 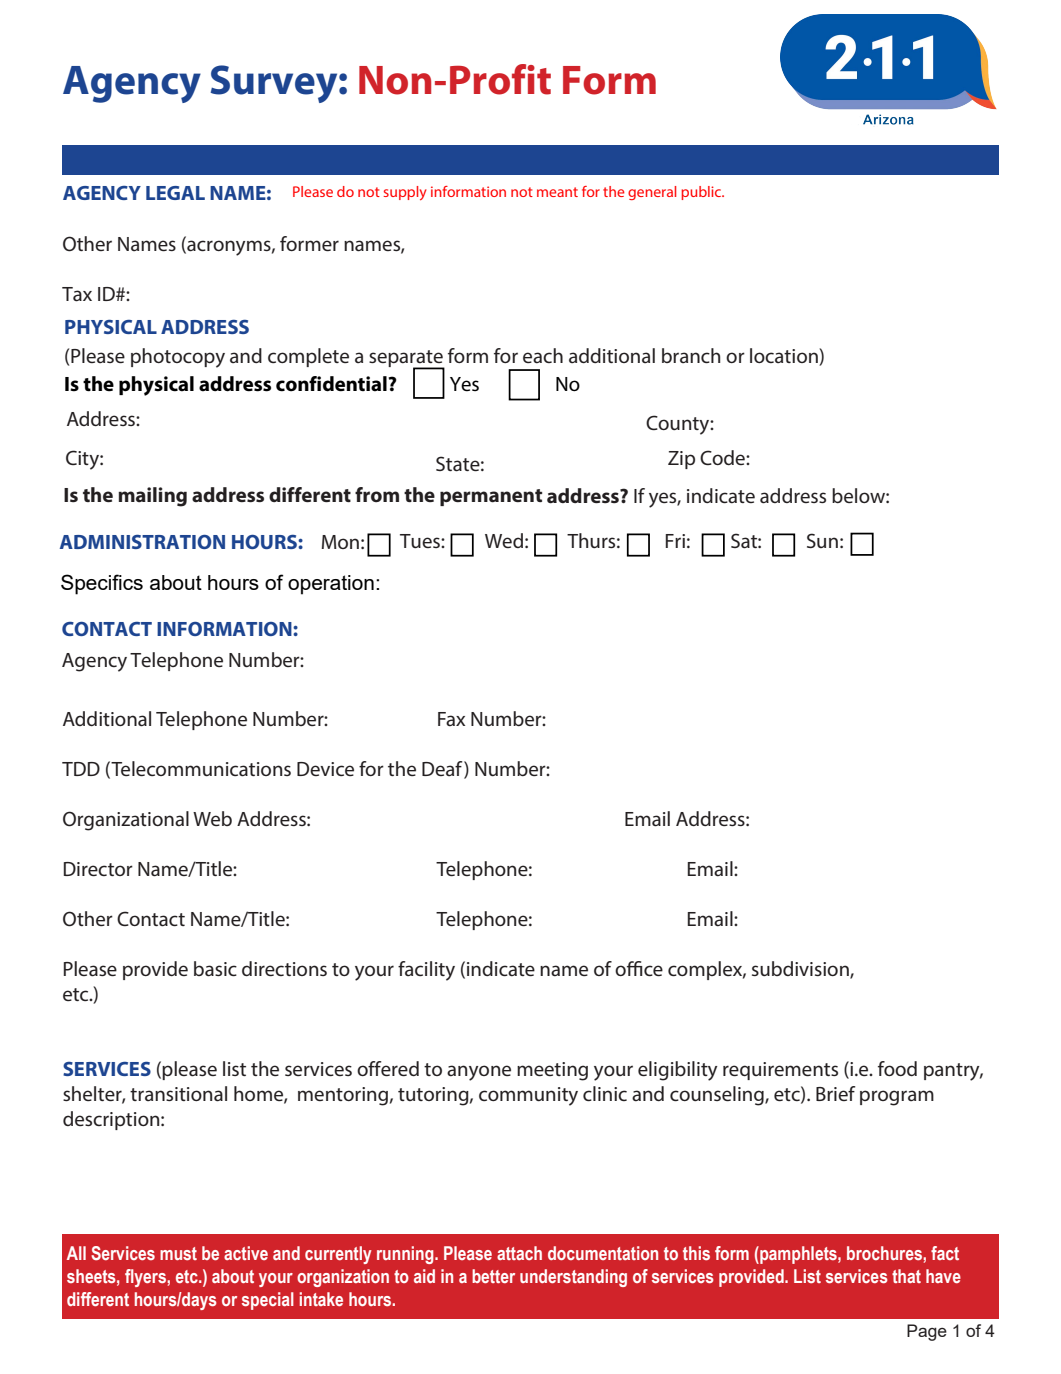 I want to click on Sun, so click(x=822, y=540).
